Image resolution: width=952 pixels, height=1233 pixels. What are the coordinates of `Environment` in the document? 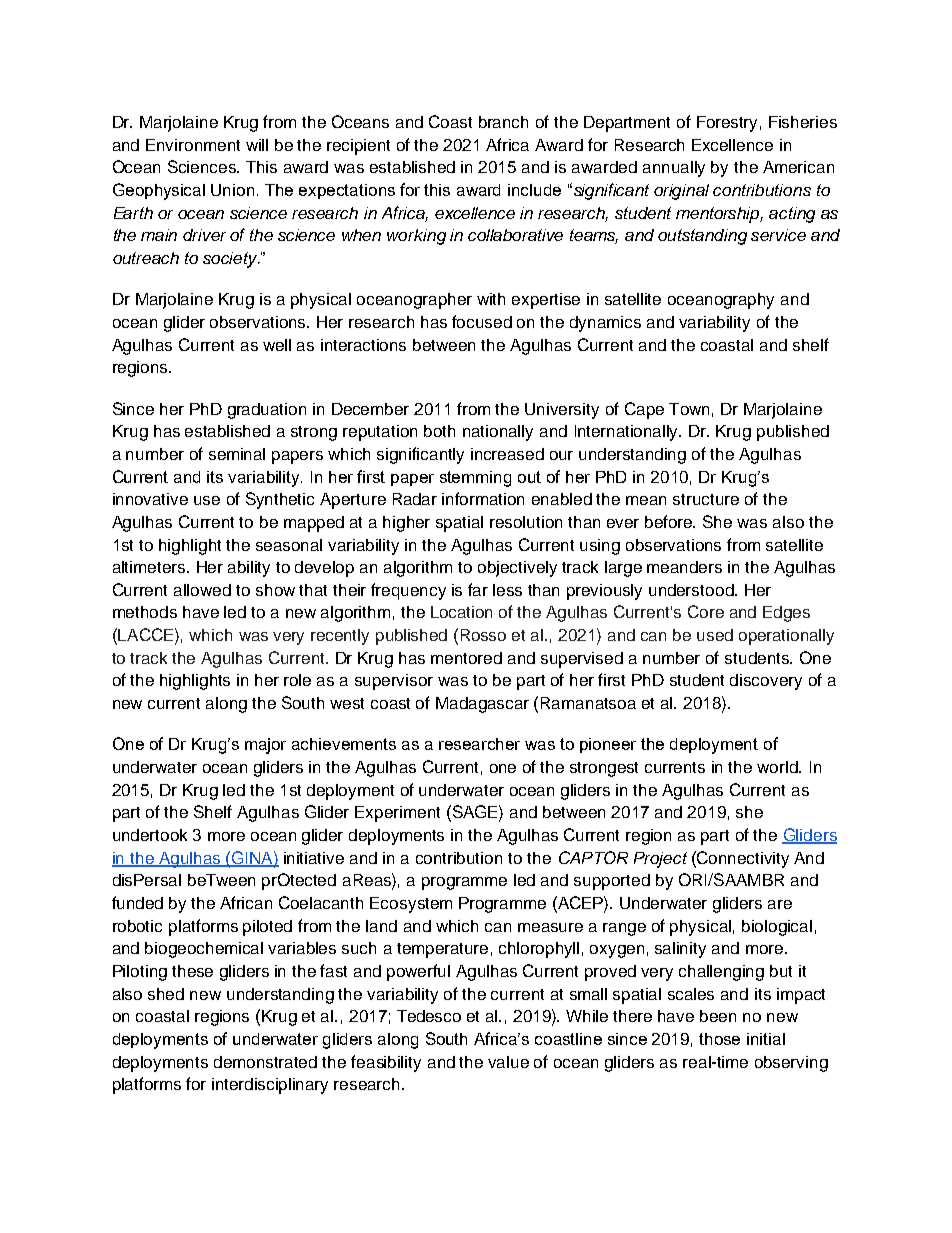 It's located at (193, 145).
